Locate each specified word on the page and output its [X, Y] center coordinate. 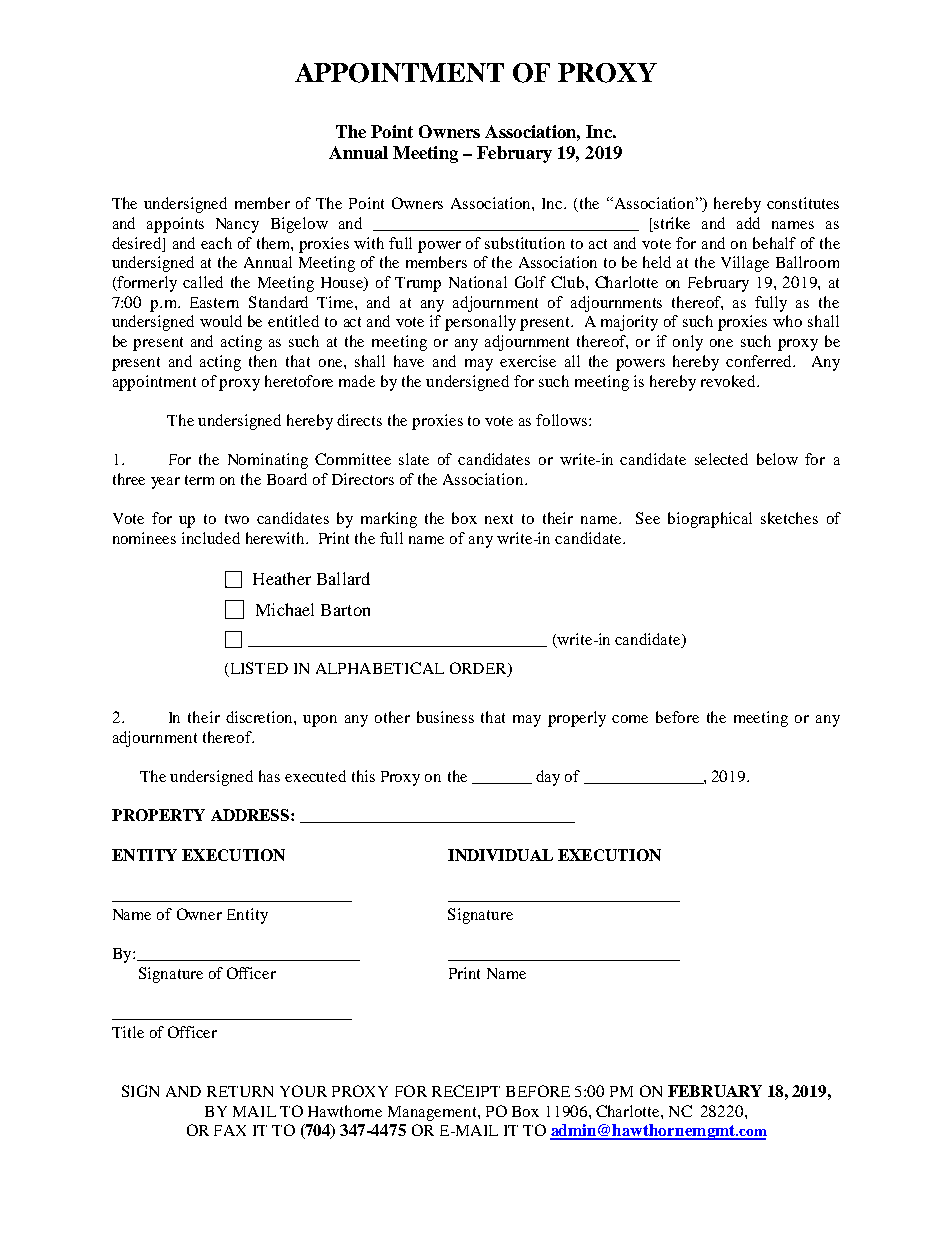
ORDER [479, 669]
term [199, 480]
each [216, 243]
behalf [774, 243]
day [548, 778]
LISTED [258, 669]
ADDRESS [251, 815]
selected [721, 459]
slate [414, 459]
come [630, 719]
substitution [525, 243]
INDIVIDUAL [500, 855]
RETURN [240, 1091]
